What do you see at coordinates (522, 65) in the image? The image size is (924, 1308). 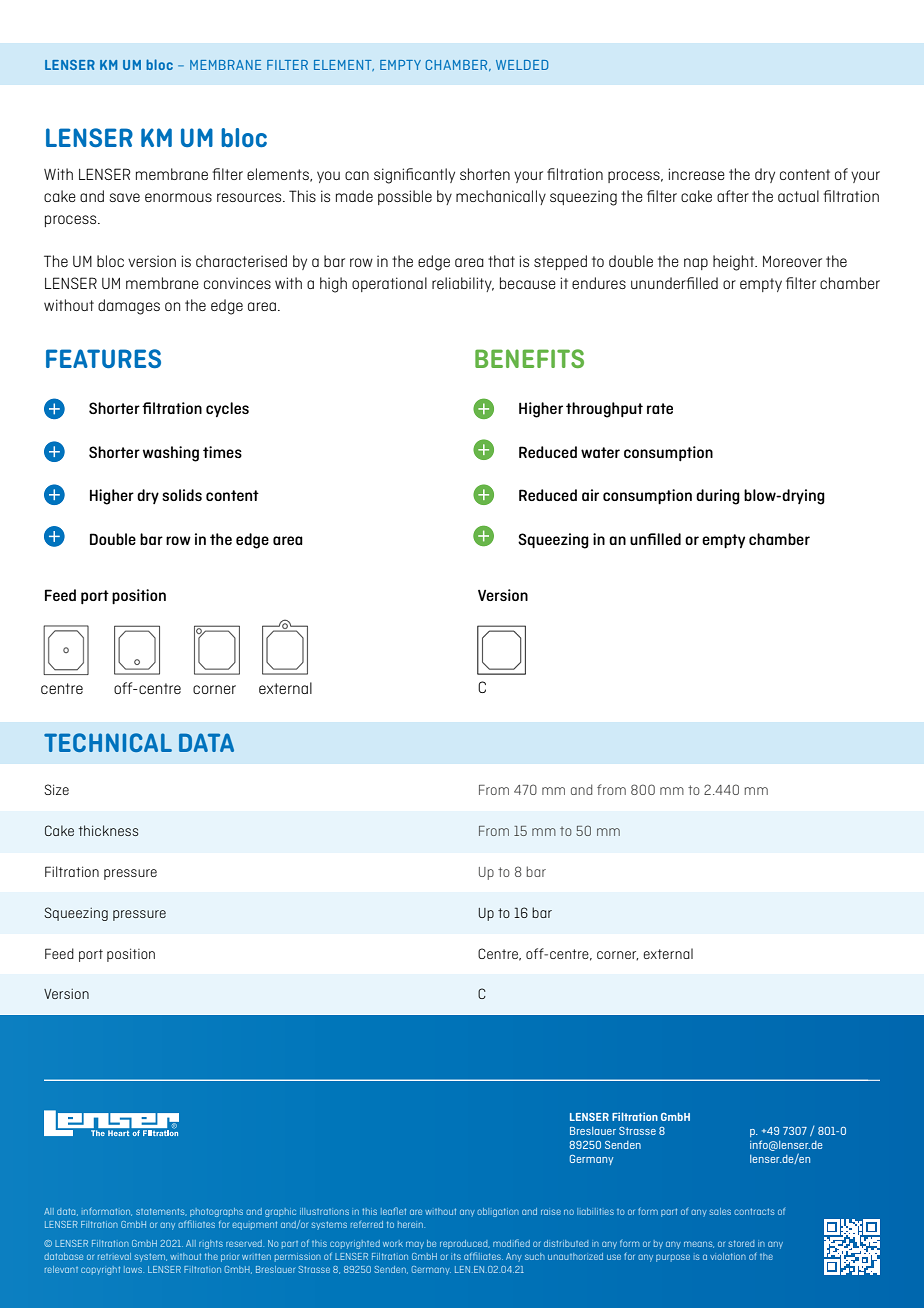 I see `WELDED` at bounding box center [522, 65].
